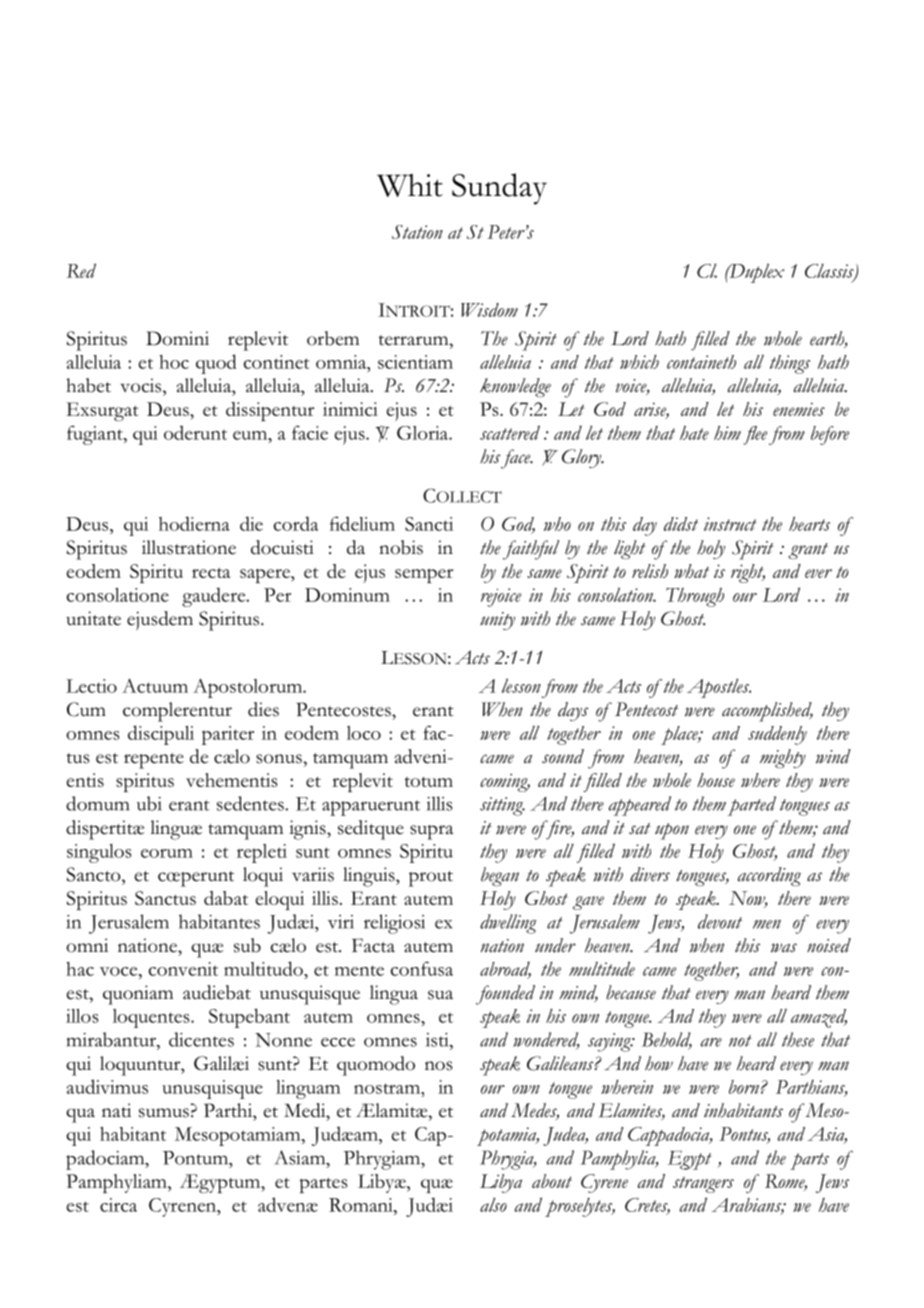 Image resolution: width=924 pixels, height=1308 pixels. Describe the element at coordinates (417, 232) in the page. I see `Station` at that location.
